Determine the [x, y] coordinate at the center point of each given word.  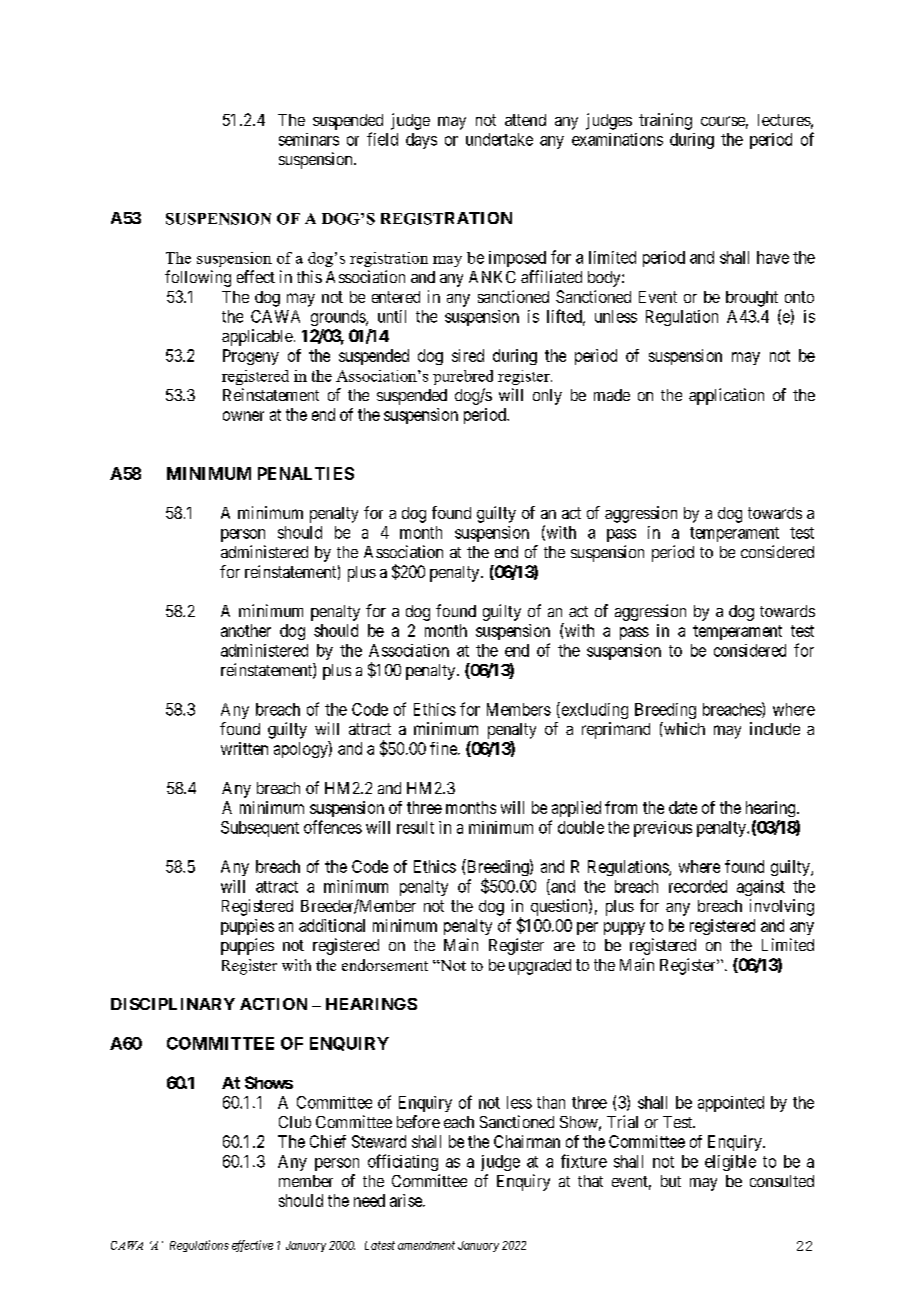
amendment [426, 1245]
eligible [730, 1163]
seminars [309, 139]
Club [295, 1122]
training [665, 121]
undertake [499, 139]
